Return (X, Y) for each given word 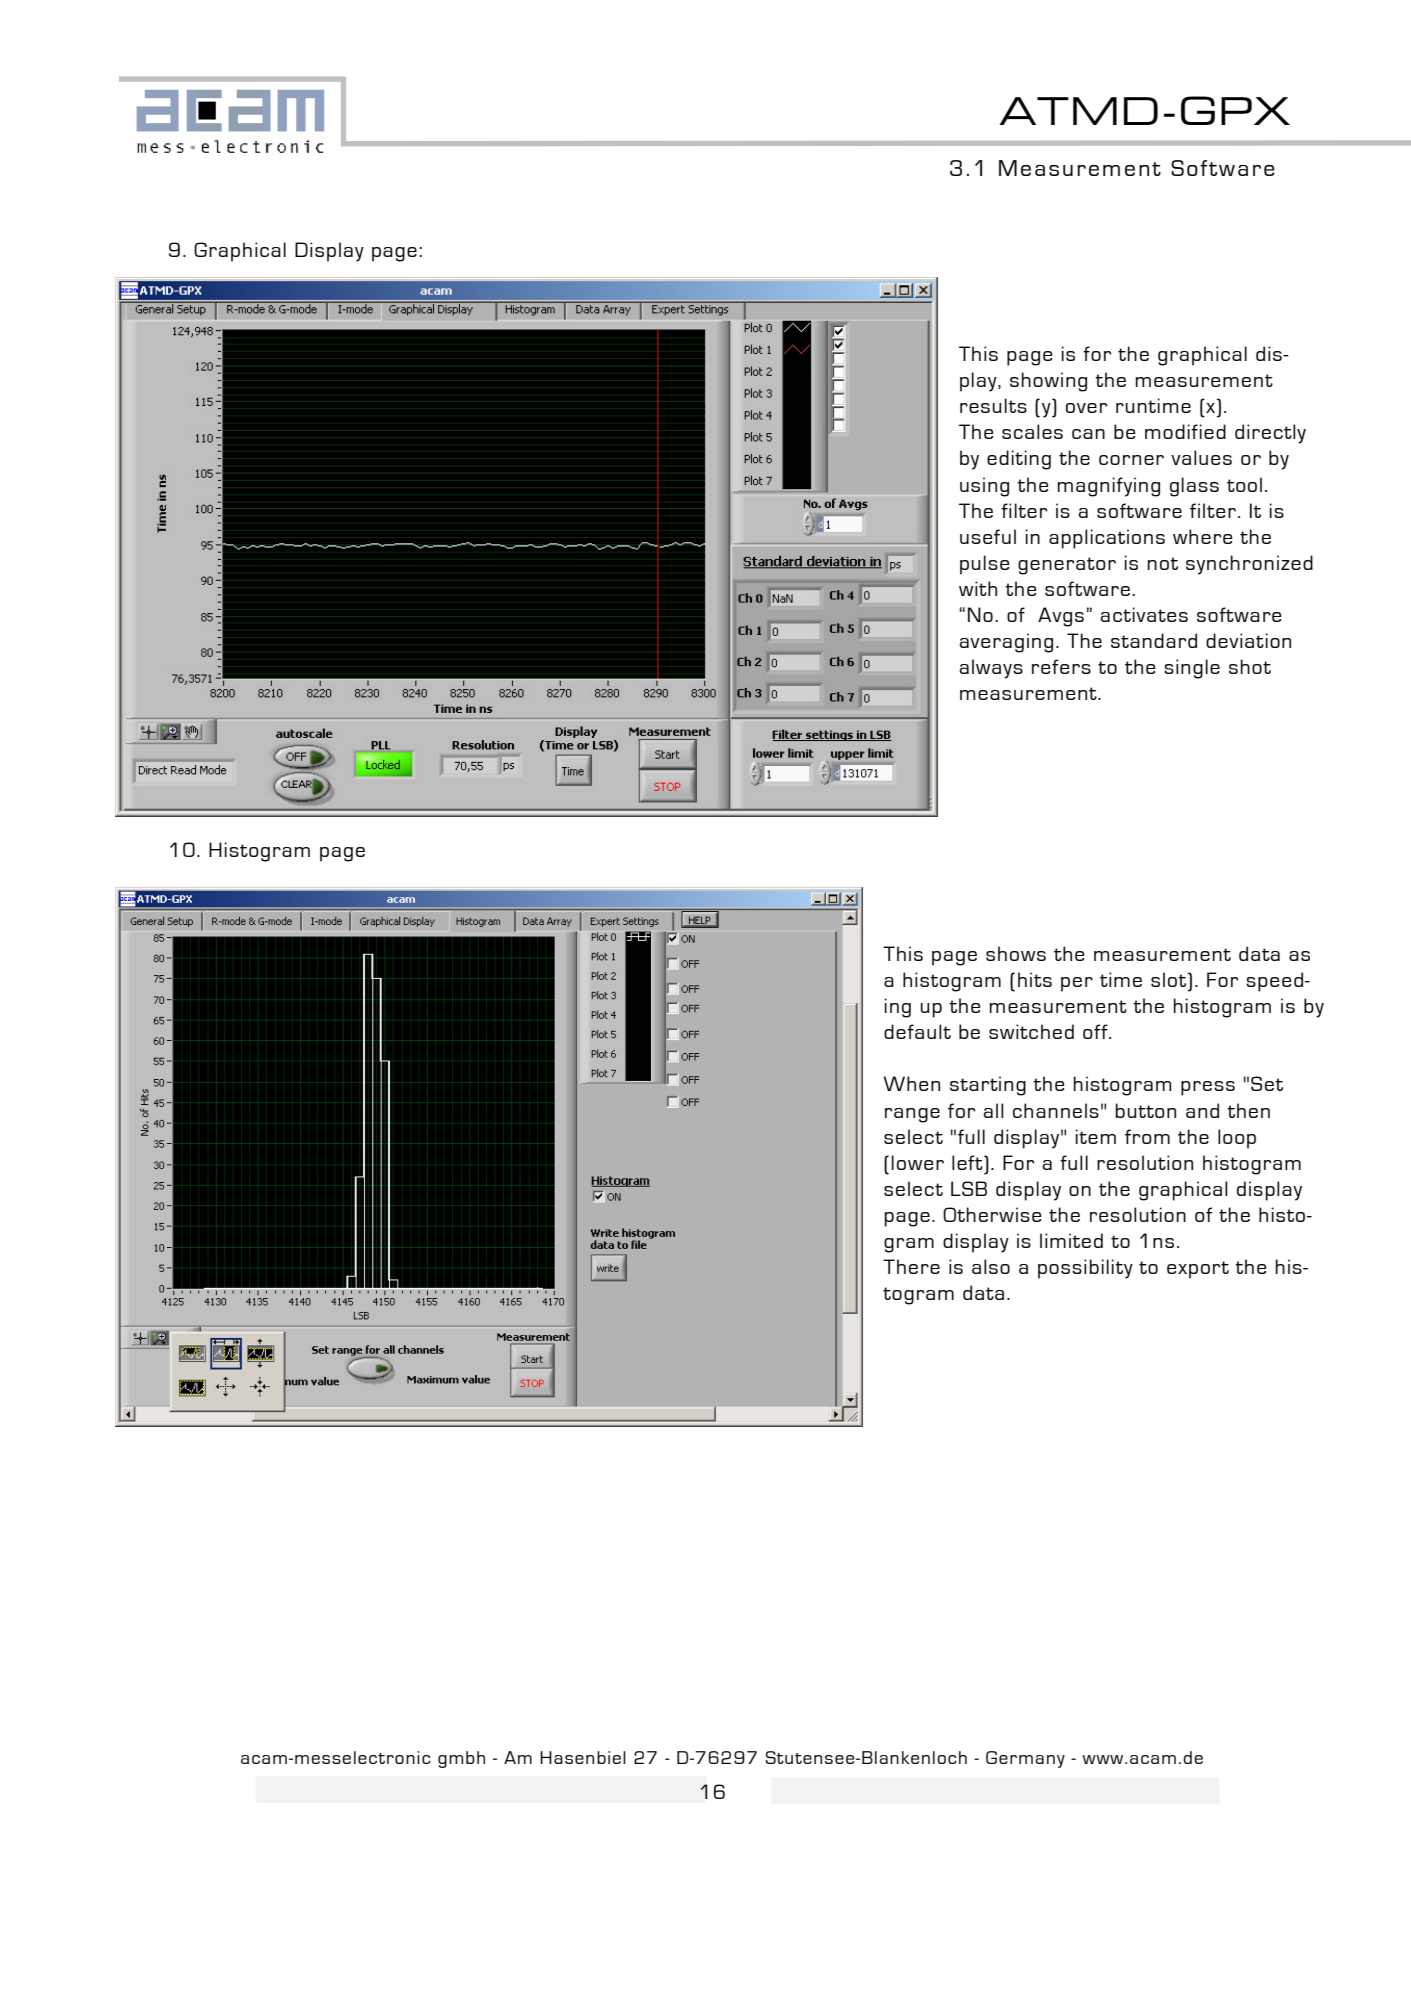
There (911, 1266)
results (993, 405)
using (984, 487)
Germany (1025, 1759)
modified (1185, 431)
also (991, 1266)
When (912, 1083)
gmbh (461, 1759)
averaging (1006, 643)
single (1192, 669)
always (991, 669)
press (1208, 1088)
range (912, 1115)
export (1198, 1270)
